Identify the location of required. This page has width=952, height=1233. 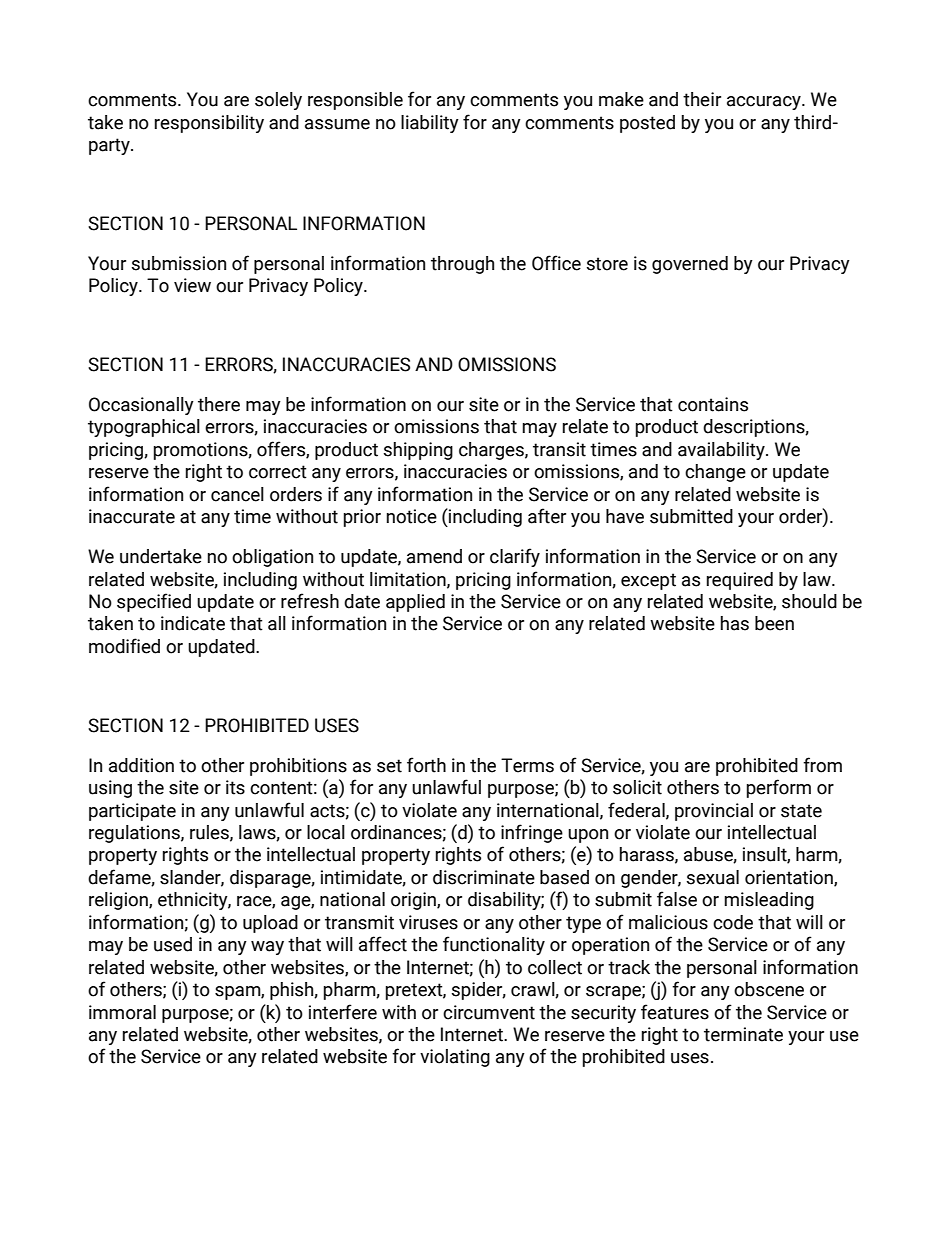
(740, 581).
